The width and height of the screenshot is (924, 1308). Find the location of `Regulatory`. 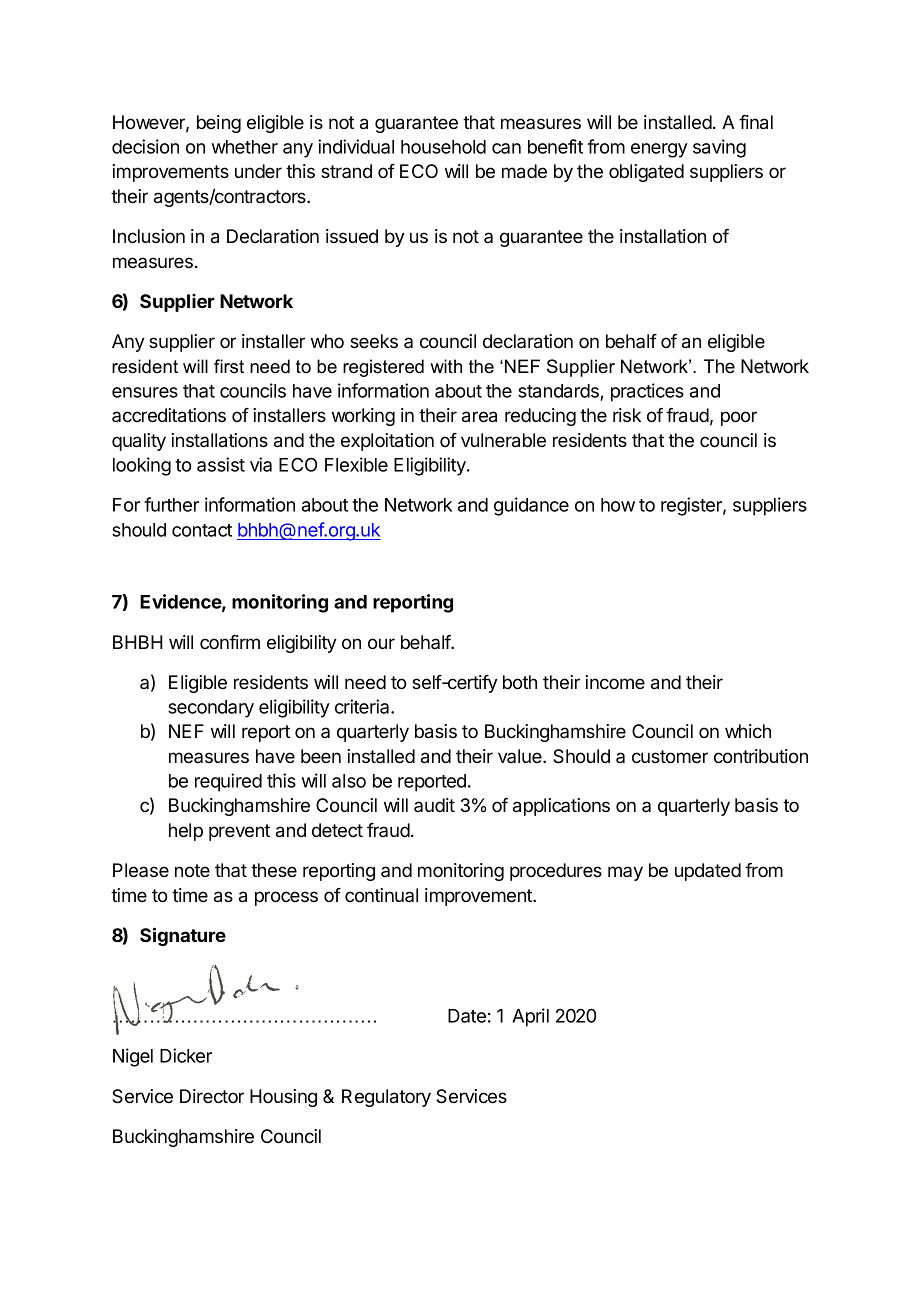

Regulatory is located at coordinates (386, 1098).
